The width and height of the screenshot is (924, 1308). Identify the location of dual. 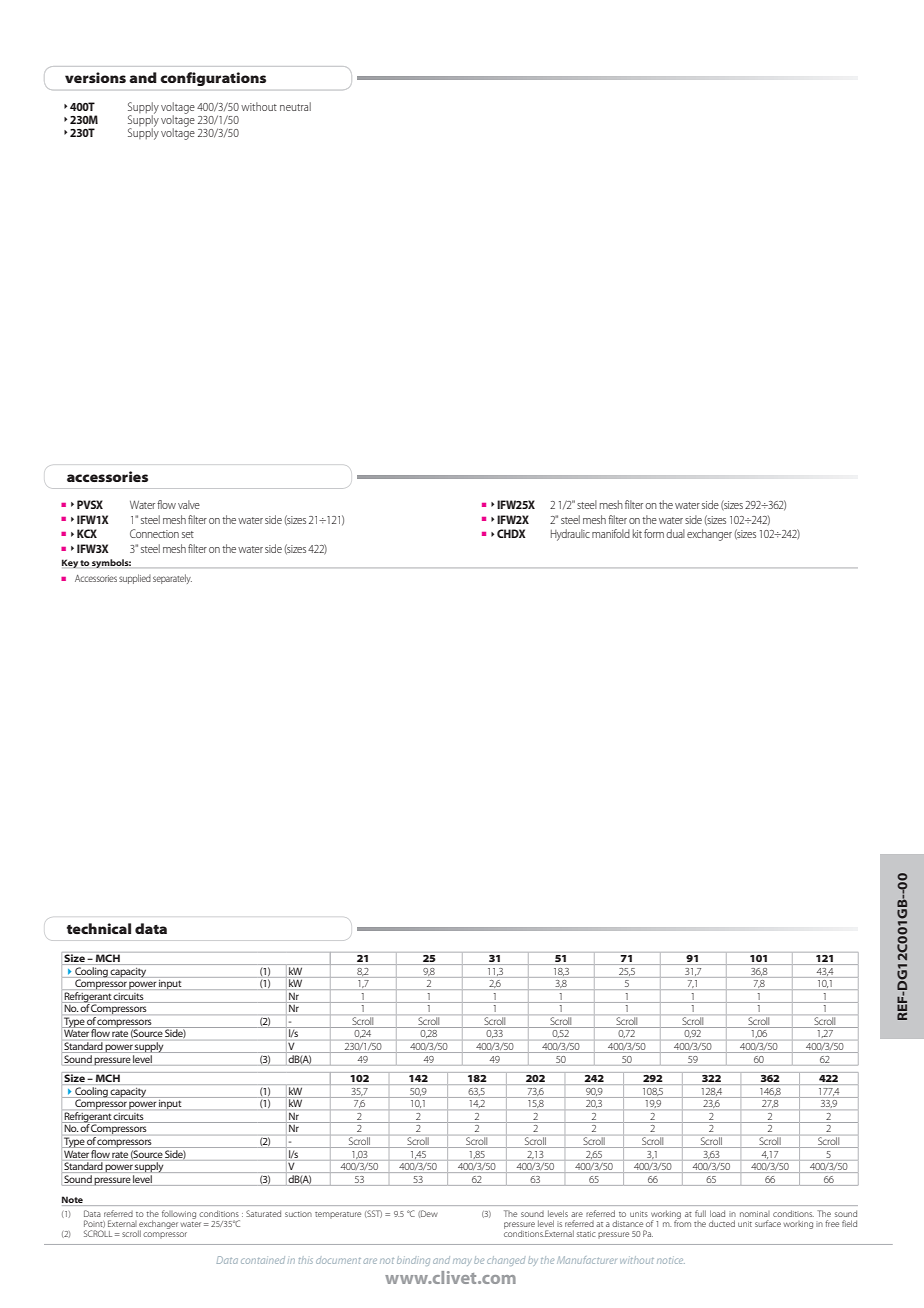
(675, 533).
